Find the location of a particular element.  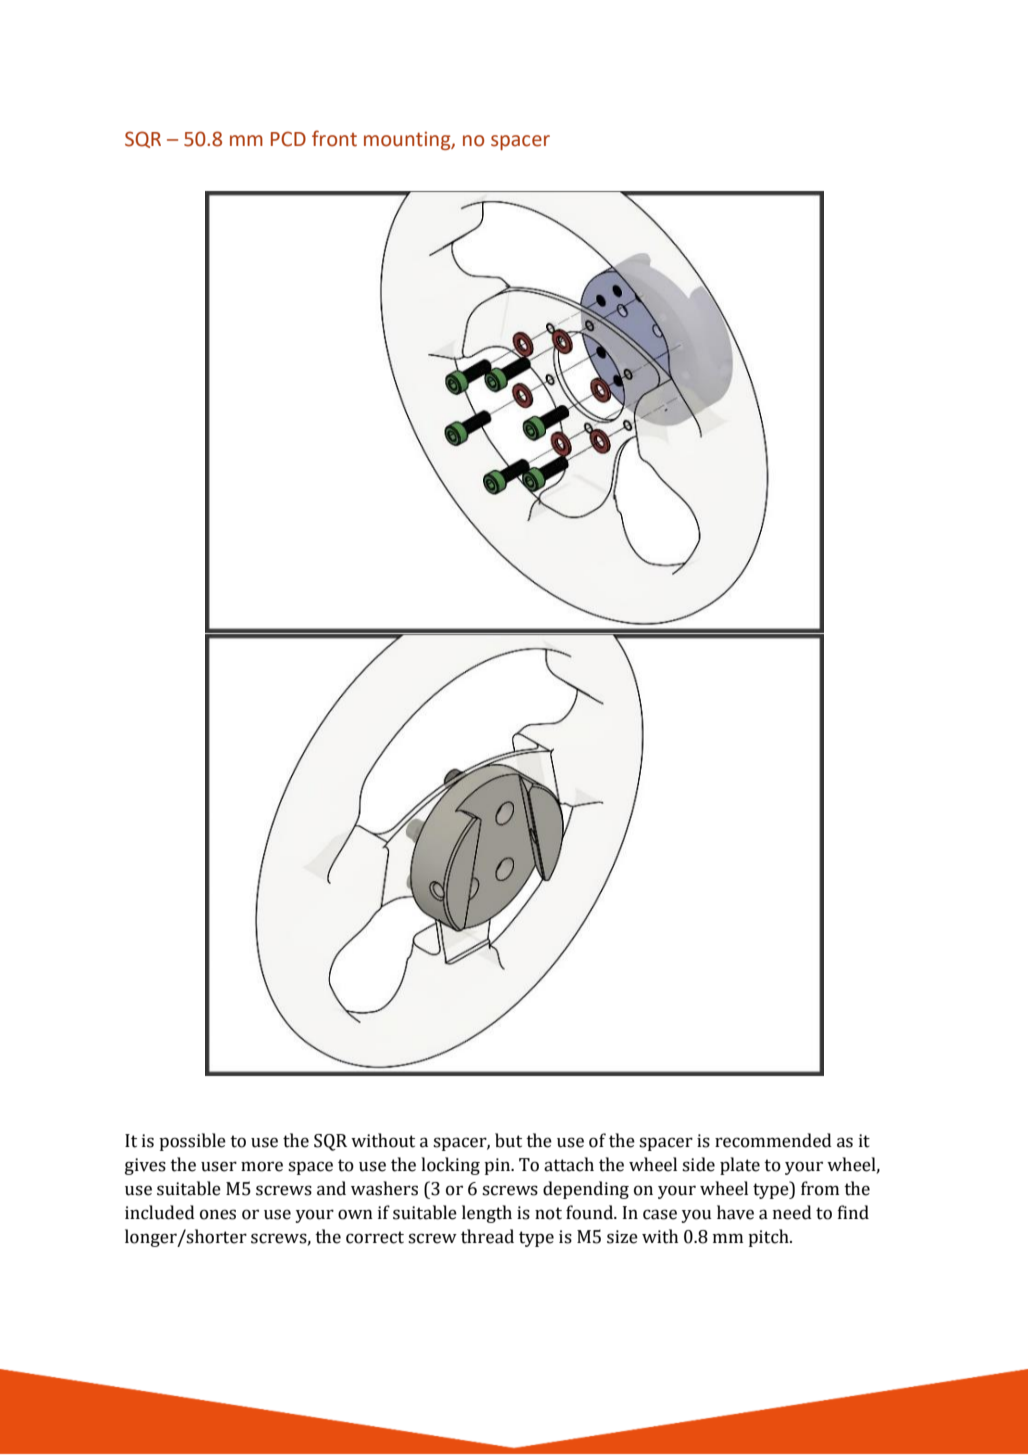

recommended is located at coordinates (773, 1140).
